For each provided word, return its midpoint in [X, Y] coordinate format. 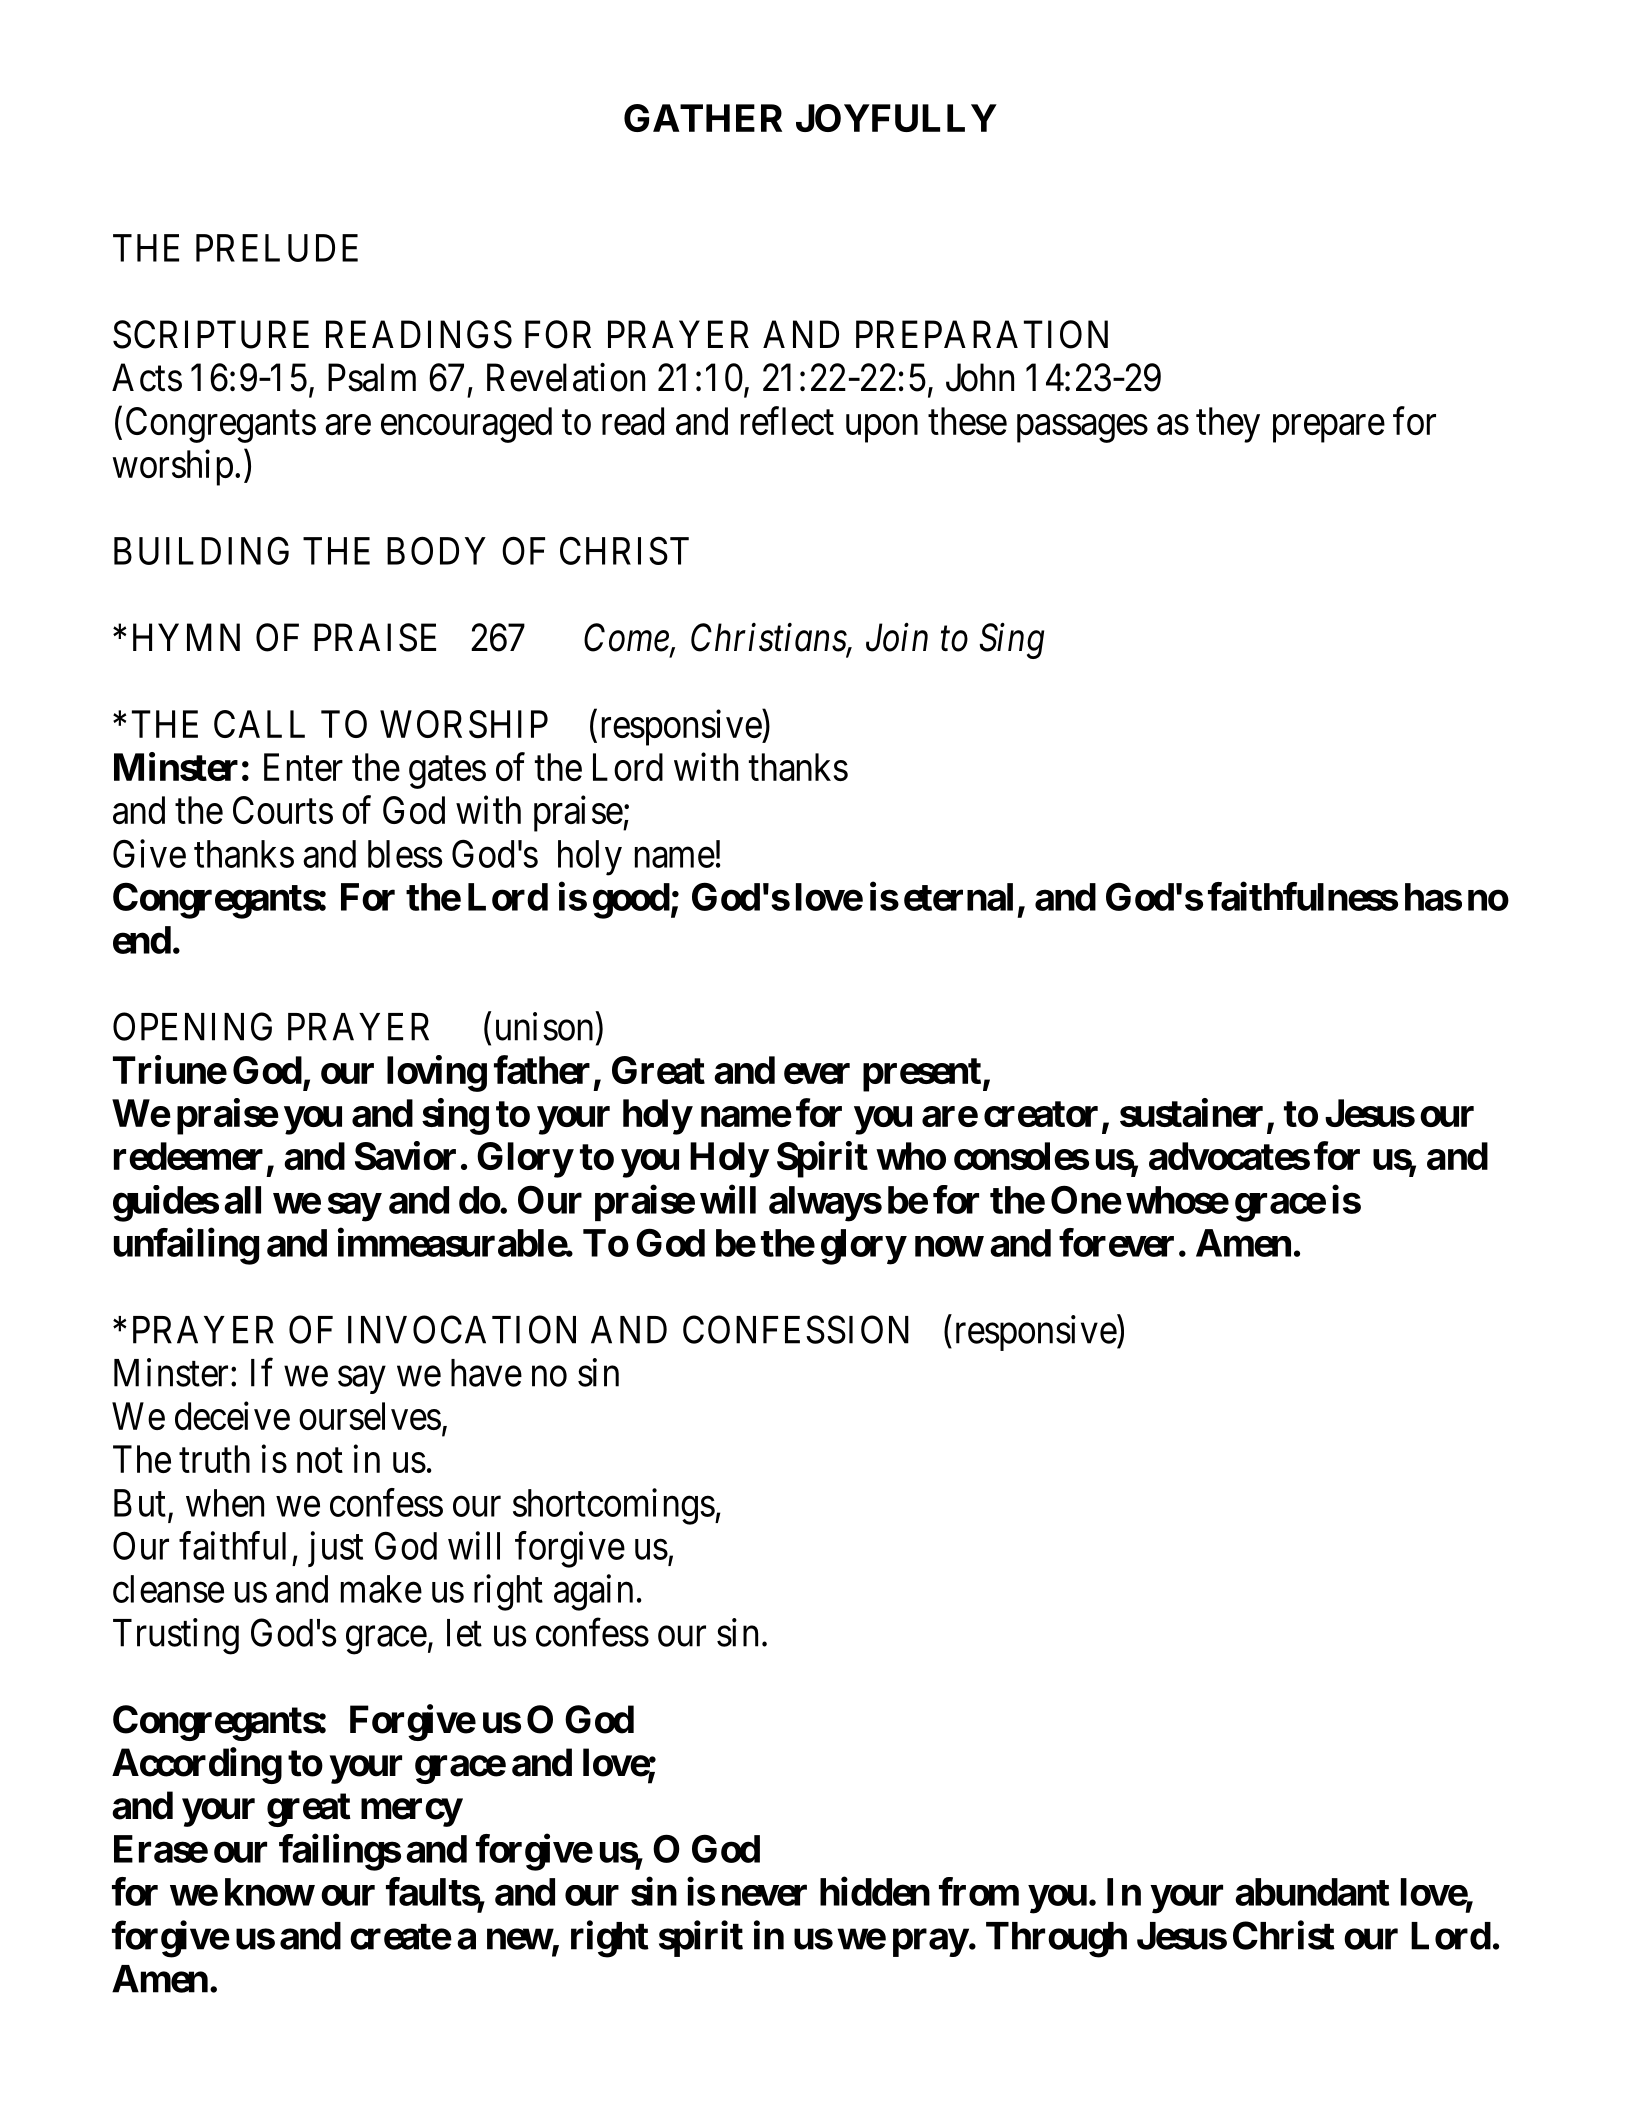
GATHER [703, 118]
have [486, 1373]
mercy [411, 1813]
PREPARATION [982, 334]
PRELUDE [277, 248]
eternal [958, 897]
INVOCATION [462, 1329]
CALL [259, 724]
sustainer [1191, 1112]
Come [627, 639]
